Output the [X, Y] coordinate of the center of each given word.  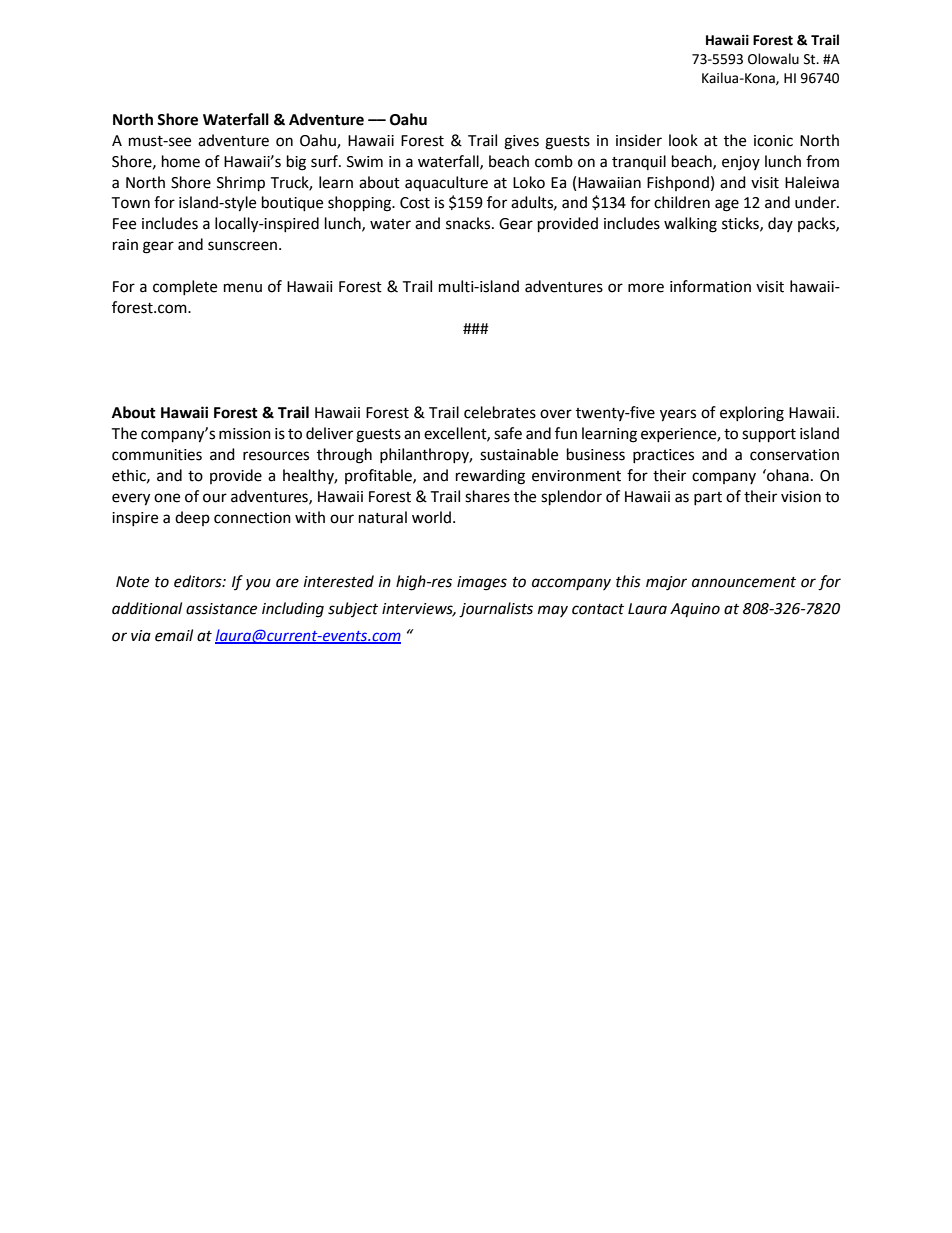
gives [521, 142]
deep [192, 518]
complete [185, 287]
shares [487, 496]
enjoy [741, 163]
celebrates [500, 412]
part [708, 498]
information [710, 286]
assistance [221, 609]
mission [245, 434]
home [181, 161]
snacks [469, 223]
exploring [752, 414]
